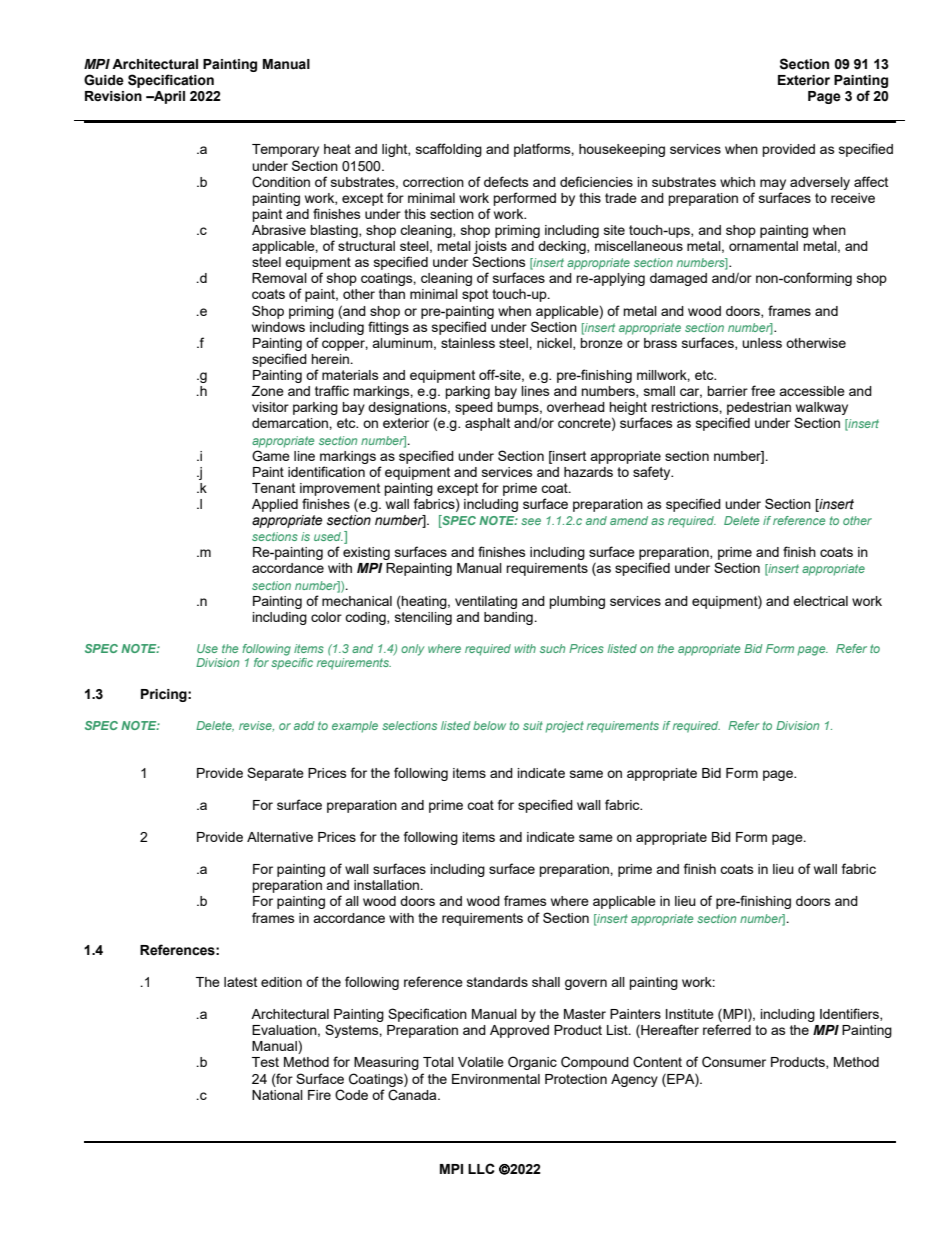 Image resolution: width=952 pixels, height=1233 pixels. What do you see at coordinates (268, 391) in the screenshot?
I see `Zone` at bounding box center [268, 391].
